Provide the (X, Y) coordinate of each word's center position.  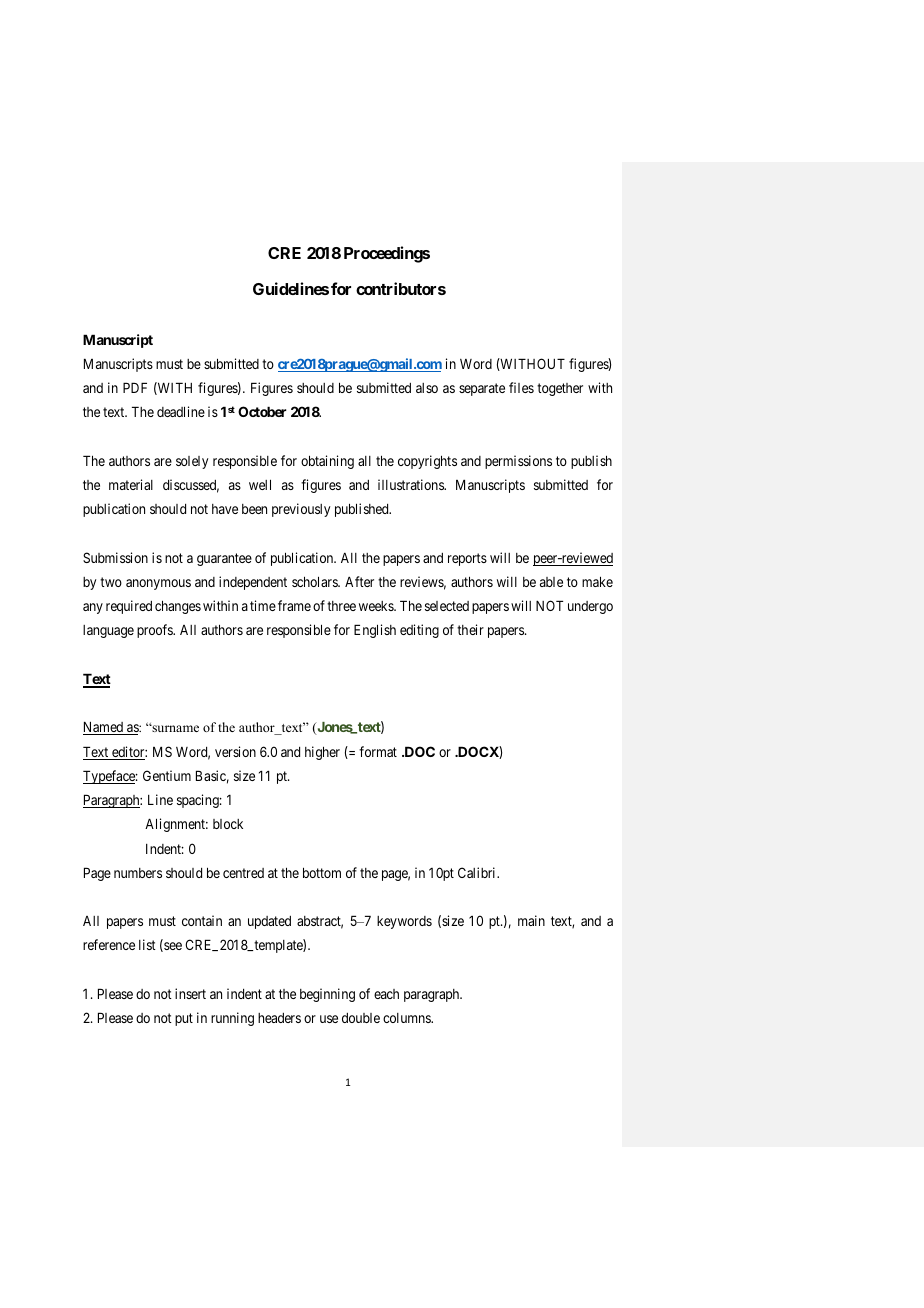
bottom (322, 872)
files (521, 387)
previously (301, 510)
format (378, 751)
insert (190, 993)
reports (467, 559)
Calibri (478, 872)
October (262, 411)
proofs (156, 631)
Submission (115, 557)
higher (322, 753)
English (375, 631)
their (470, 629)
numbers (138, 873)
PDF (135, 387)
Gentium (167, 775)
